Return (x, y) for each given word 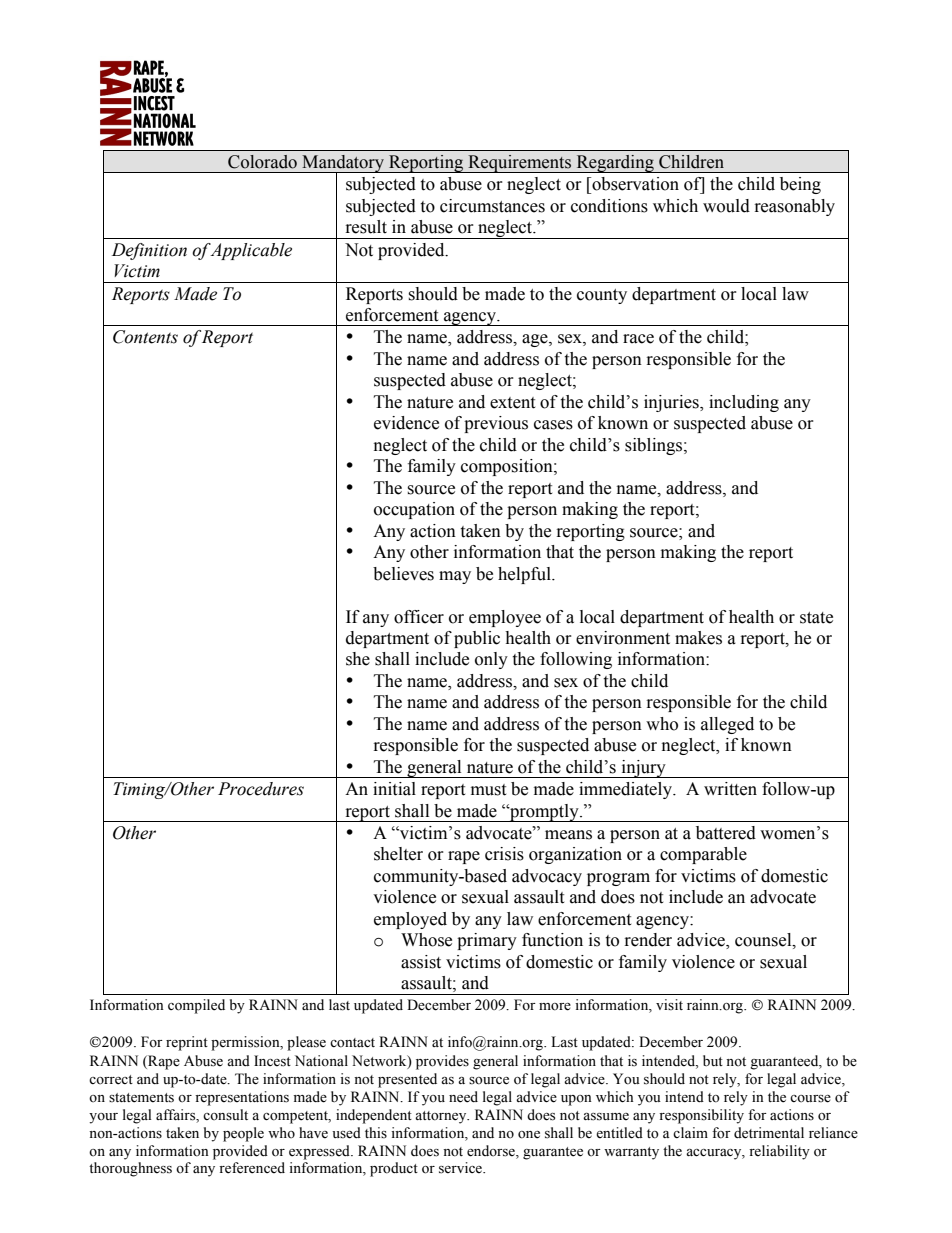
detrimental (769, 1133)
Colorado (262, 162)
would (726, 206)
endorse (492, 1151)
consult (225, 1115)
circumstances (492, 206)
